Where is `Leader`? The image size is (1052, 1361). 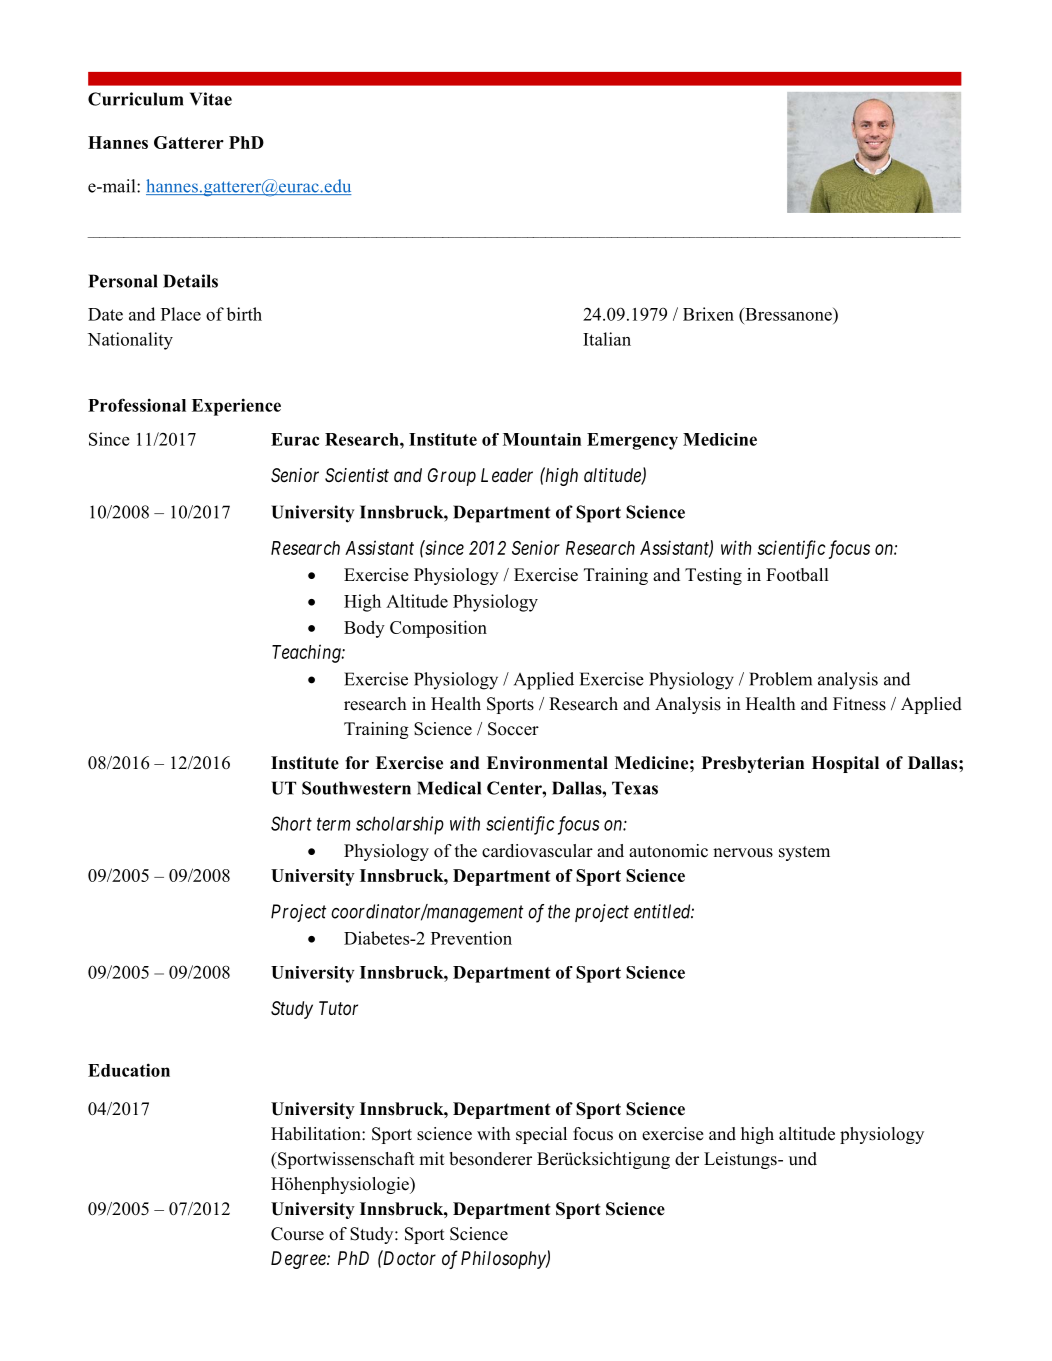 Leader is located at coordinates (507, 475).
